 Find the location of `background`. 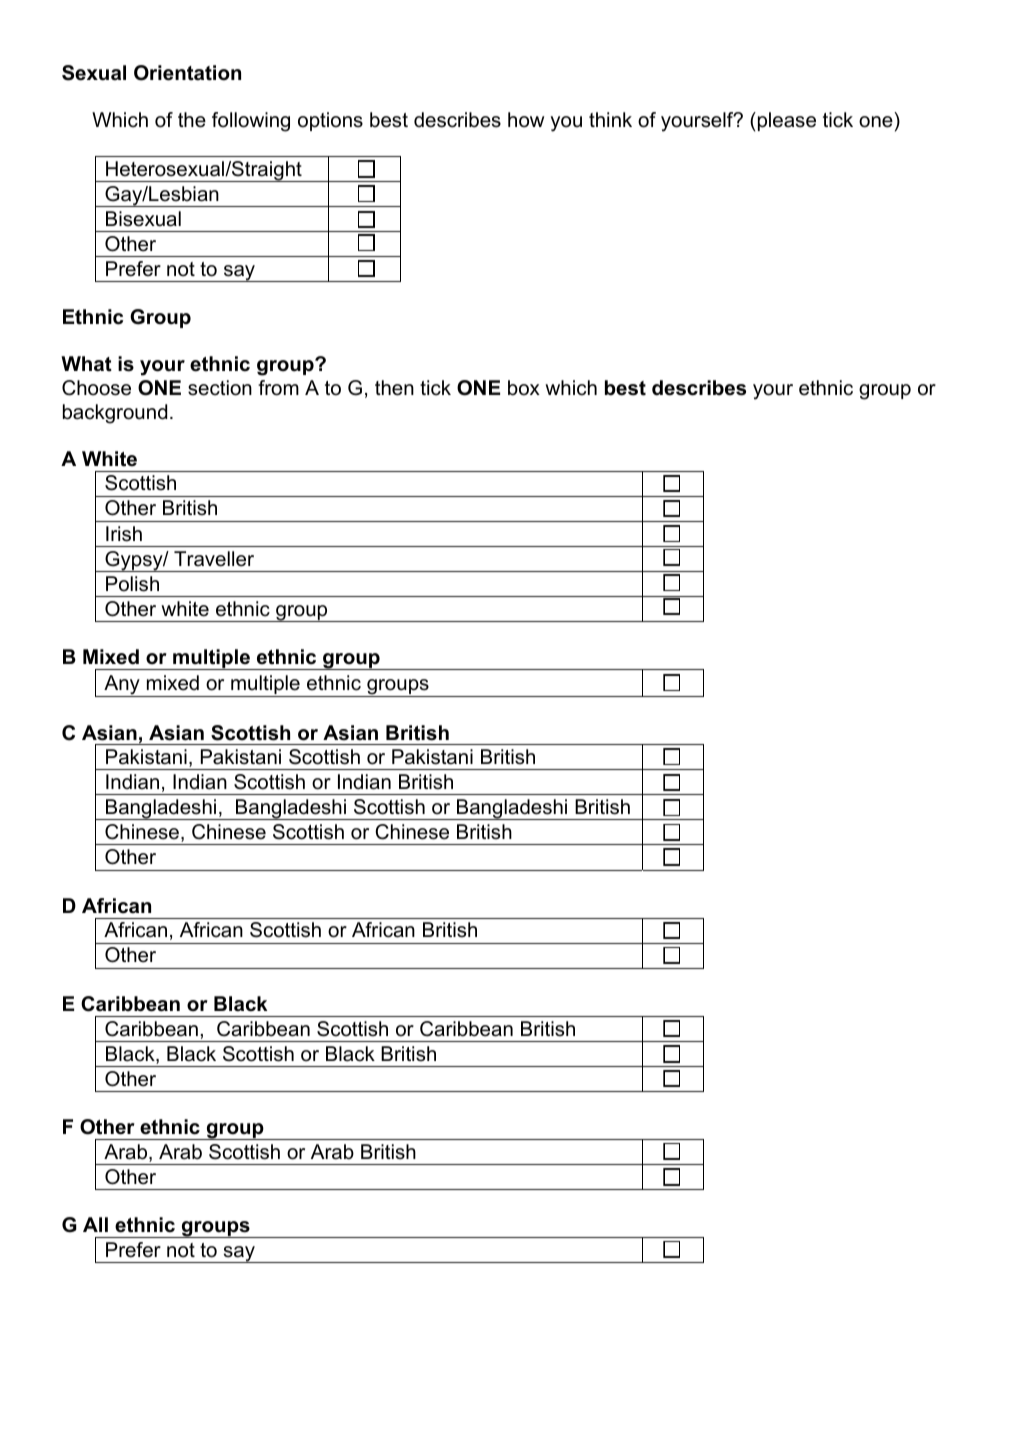

background is located at coordinates (115, 414).
